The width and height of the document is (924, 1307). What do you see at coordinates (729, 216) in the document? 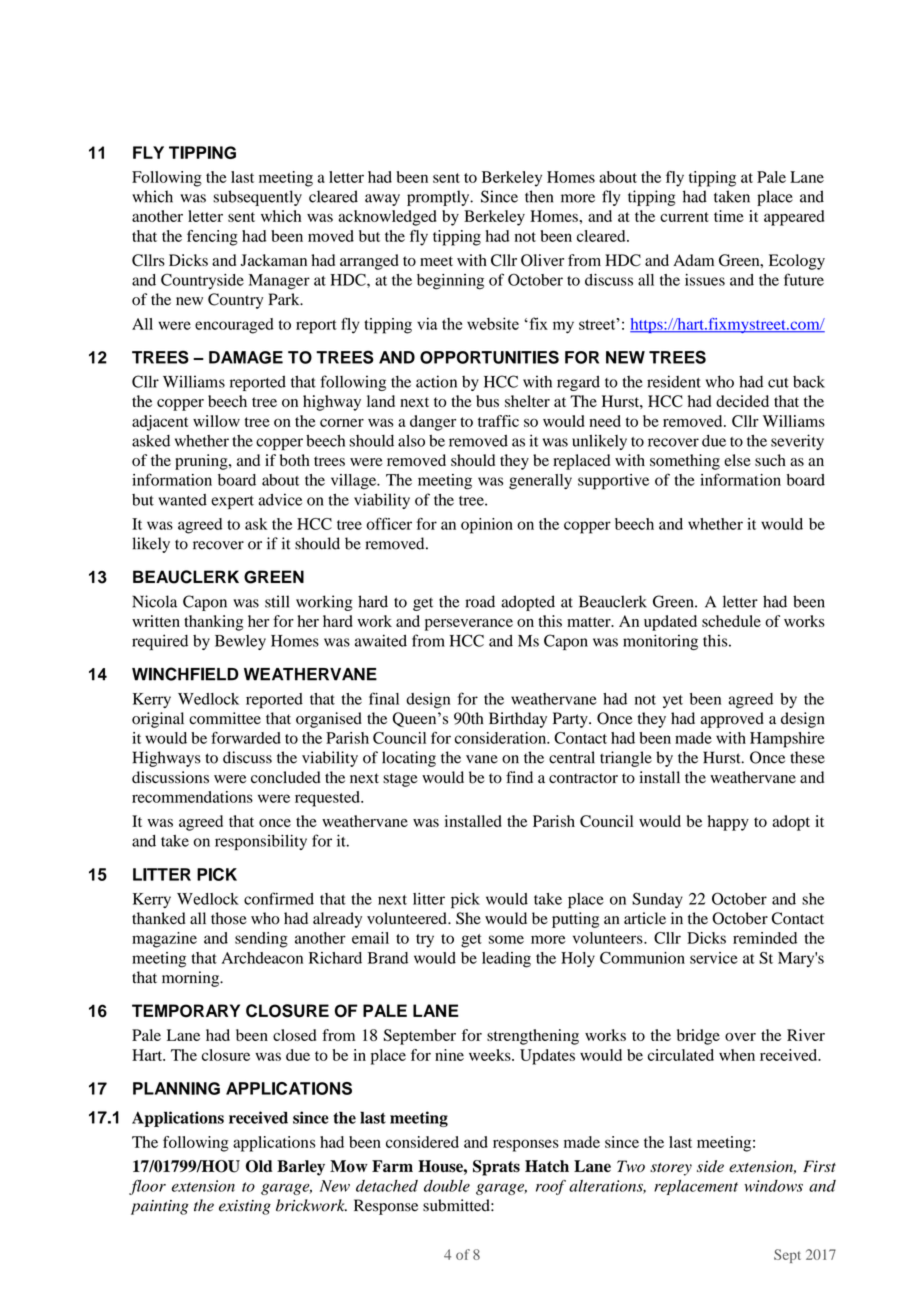
I see `time` at bounding box center [729, 216].
